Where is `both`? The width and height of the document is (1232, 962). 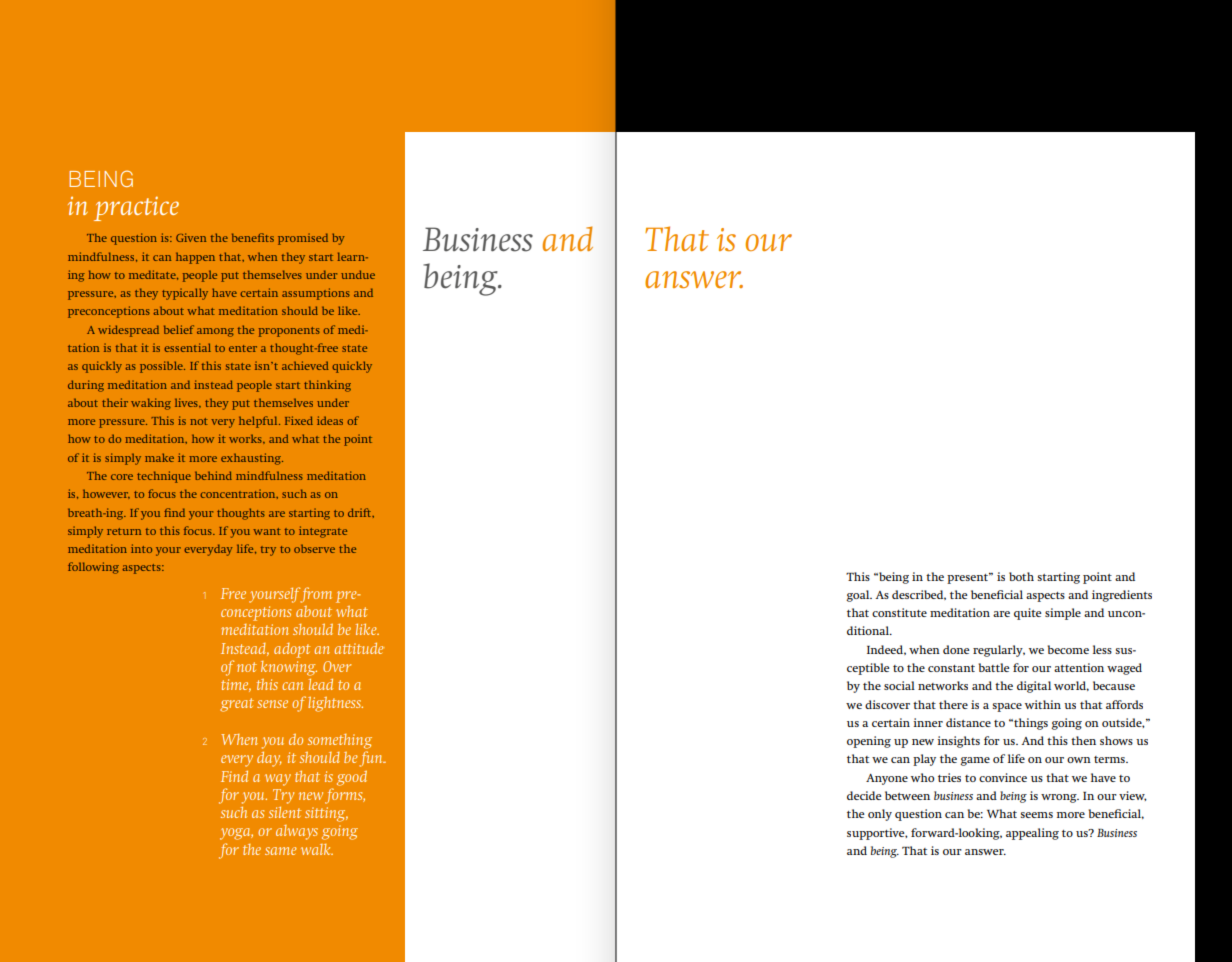 both is located at coordinates (1021, 576).
